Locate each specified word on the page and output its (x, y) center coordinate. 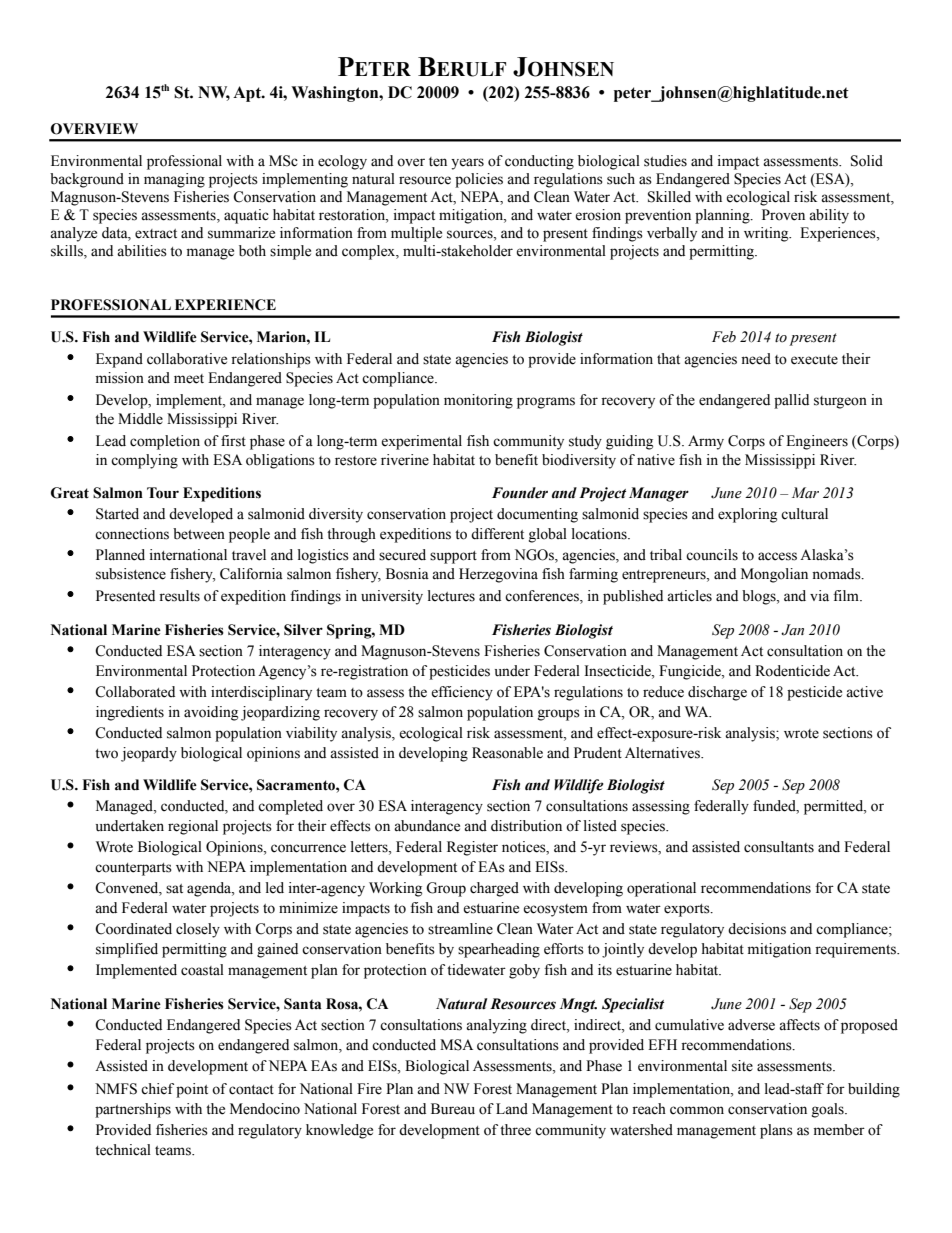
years (467, 164)
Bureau (453, 1109)
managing (174, 180)
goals (829, 1110)
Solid (867, 161)
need (756, 359)
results (179, 596)
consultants (779, 847)
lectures (451, 596)
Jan (792, 630)
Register (472, 848)
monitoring (478, 401)
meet (189, 379)
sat (174, 889)
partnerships (133, 1110)
